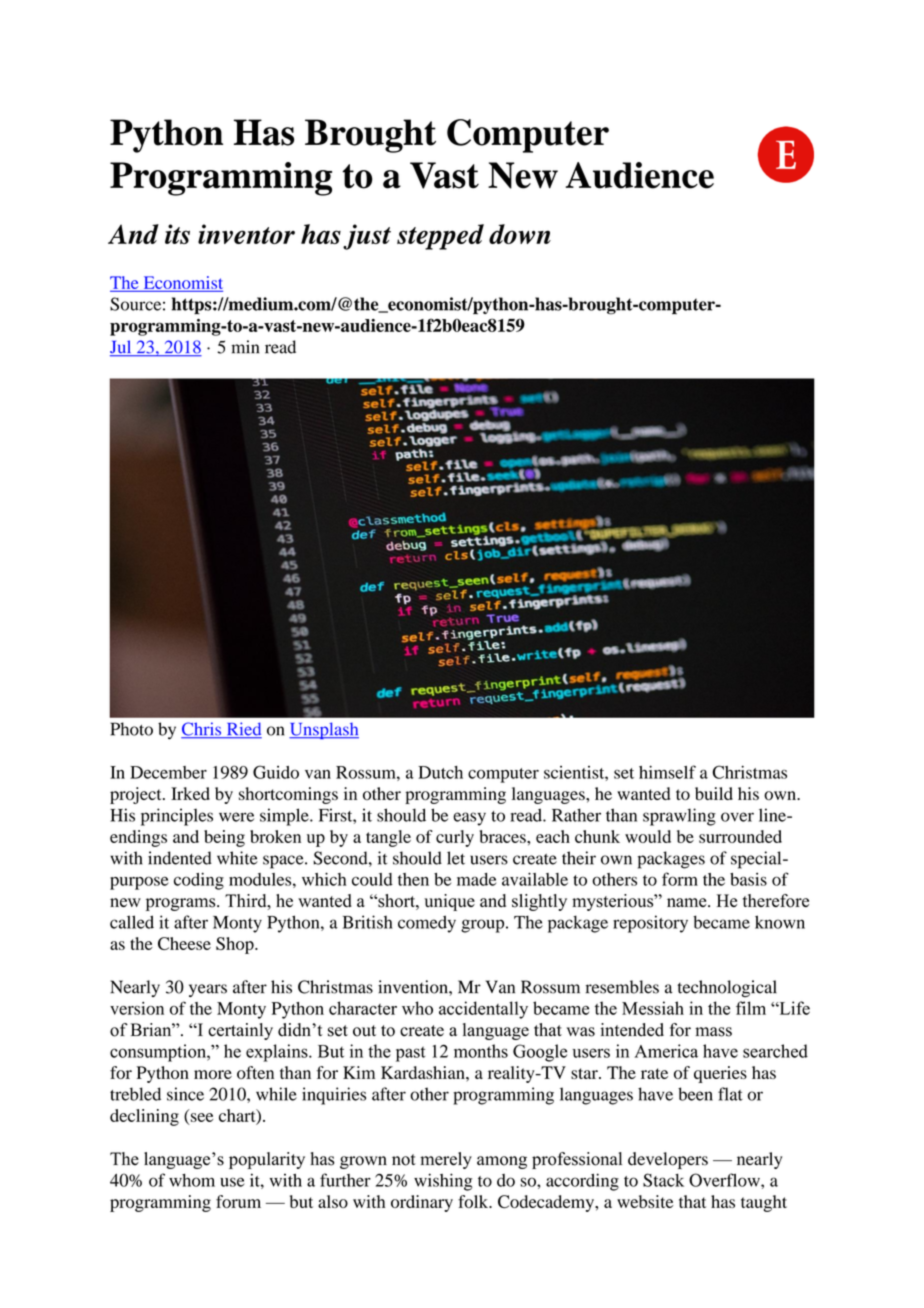 This screenshot has width=924, height=1308. What do you see at coordinates (324, 730) in the screenshot?
I see `Unsplash` at bounding box center [324, 730].
